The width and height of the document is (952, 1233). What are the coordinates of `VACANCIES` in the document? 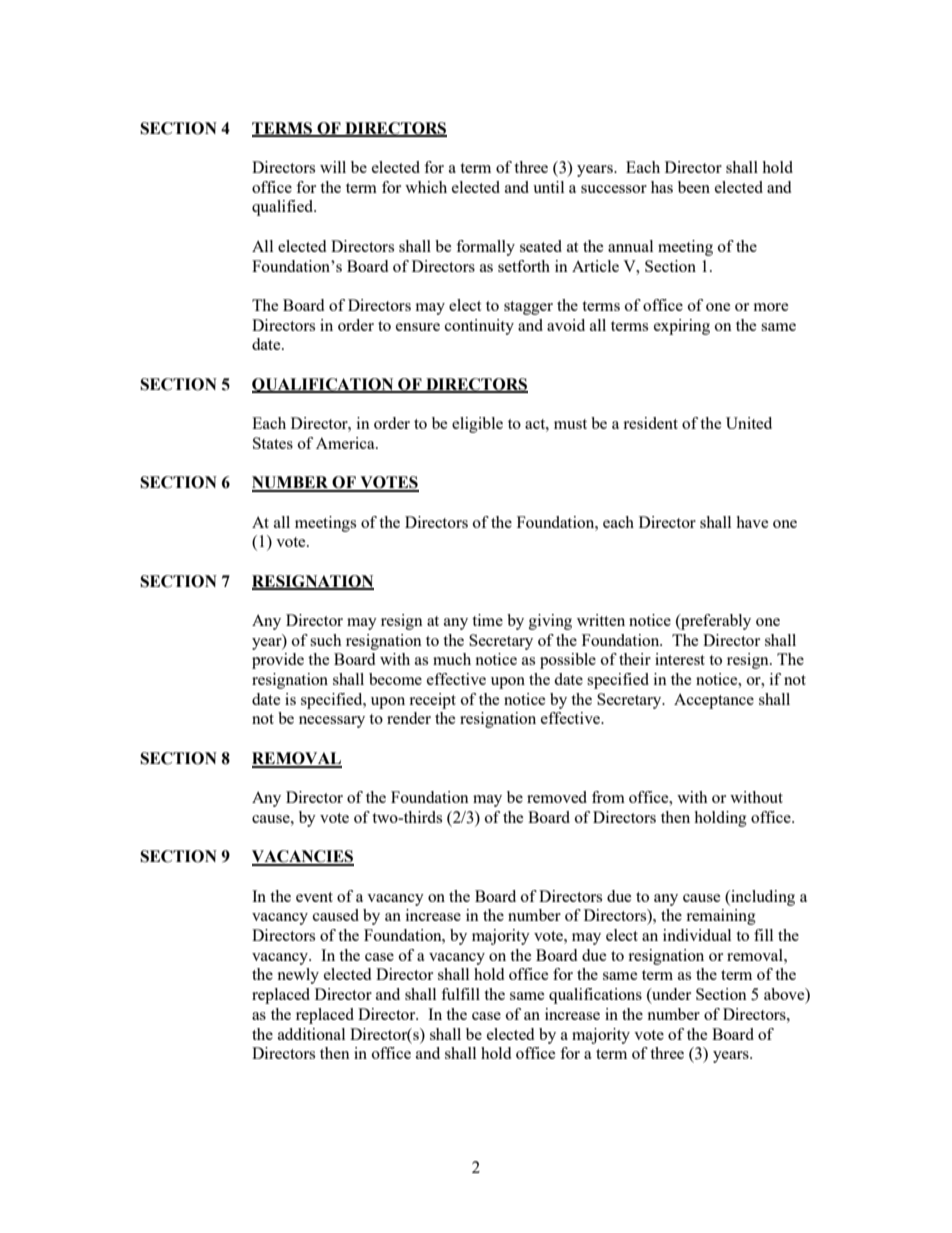 It's located at (303, 857).
